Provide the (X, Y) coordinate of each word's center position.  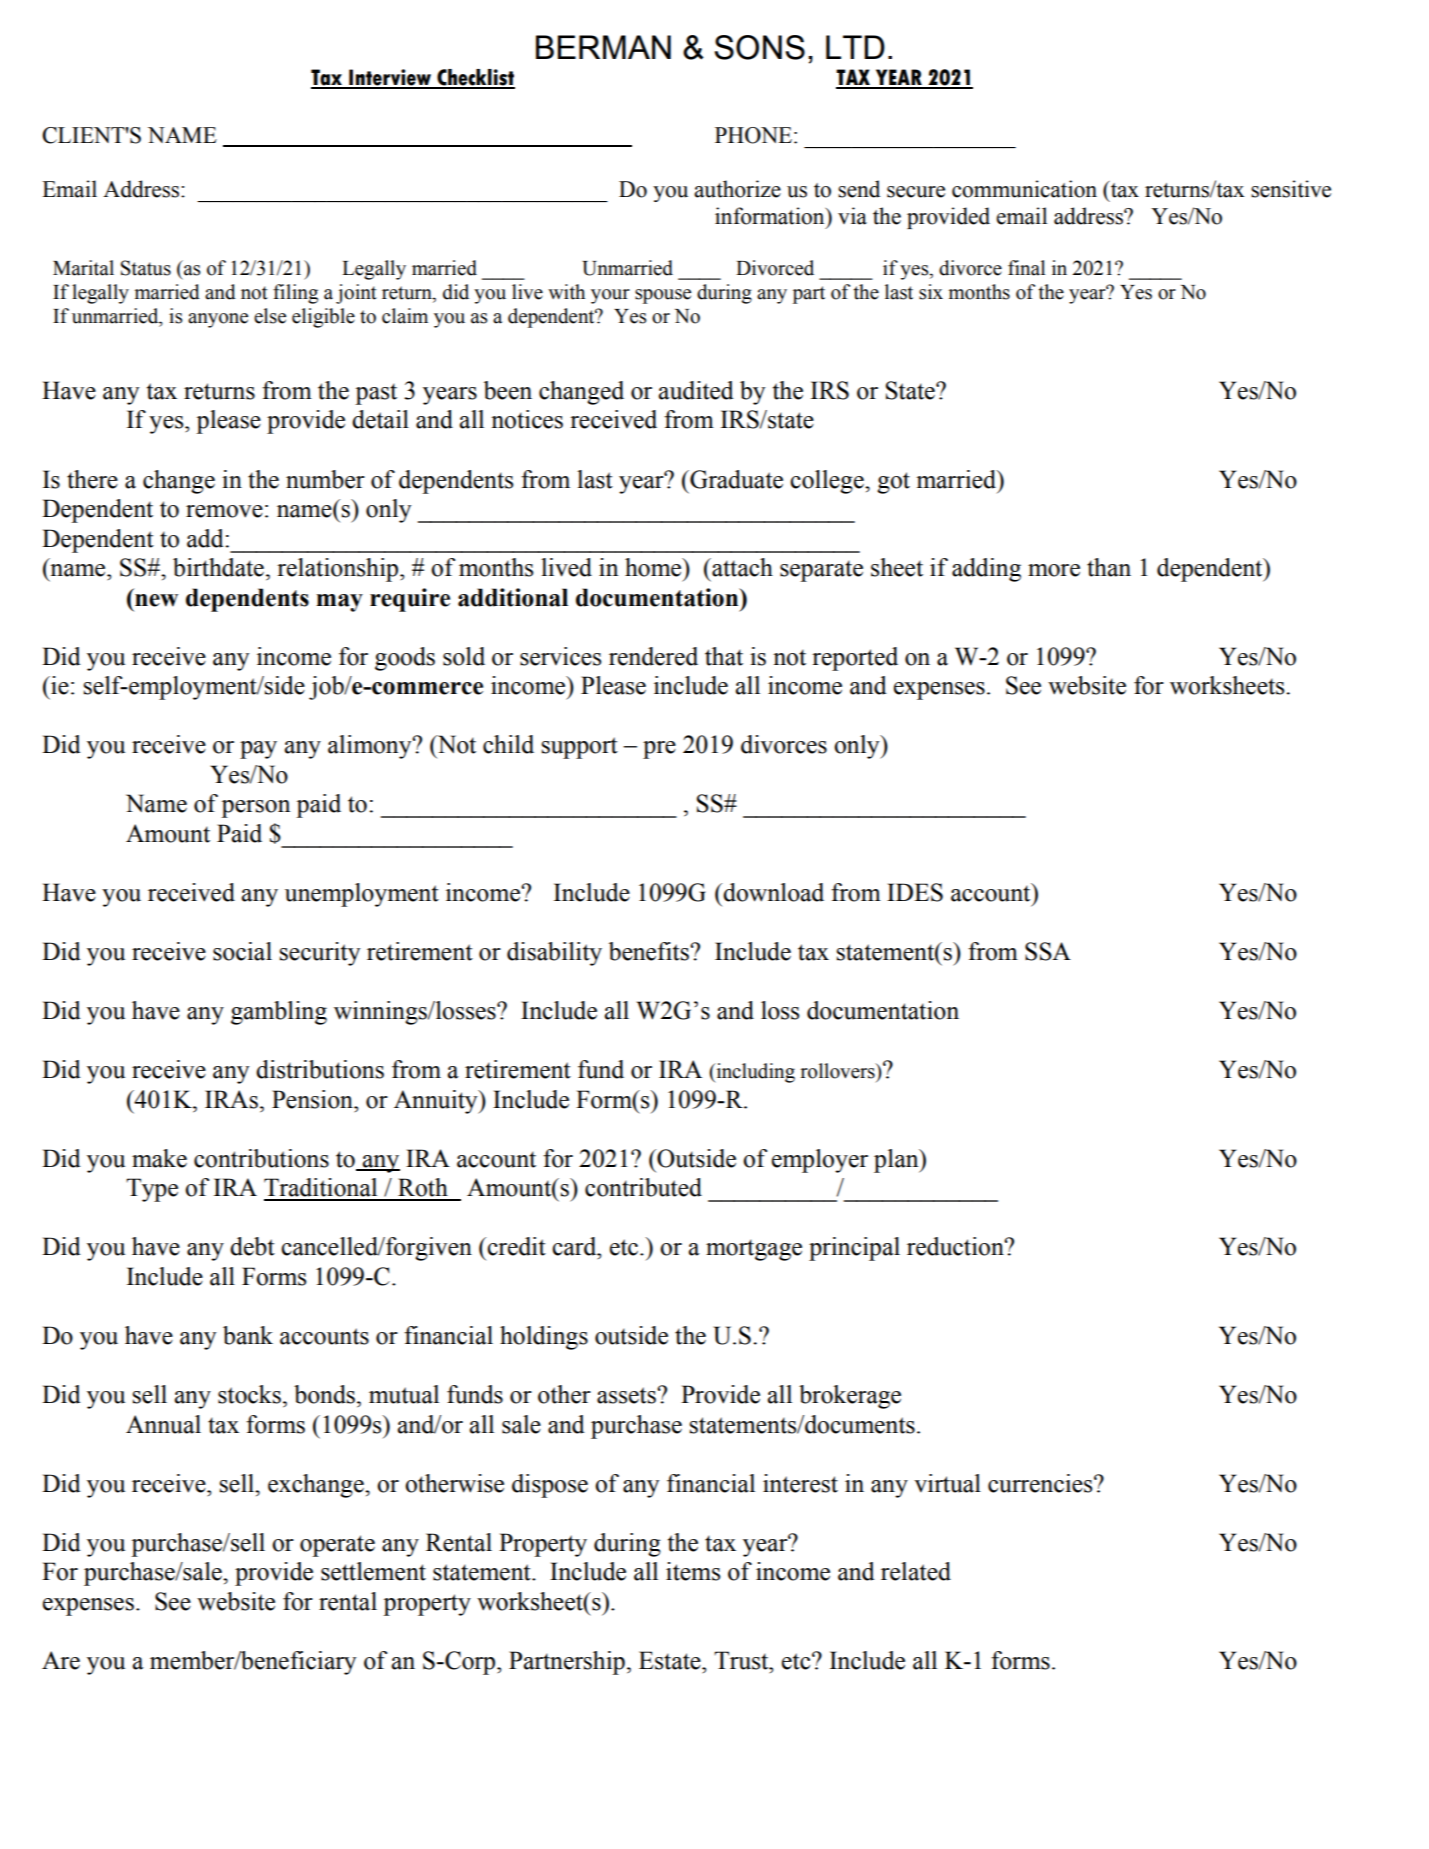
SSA (1048, 951)
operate (337, 1546)
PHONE (753, 135)
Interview (390, 78)
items (693, 1571)
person (255, 809)
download (773, 892)
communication (1024, 189)
